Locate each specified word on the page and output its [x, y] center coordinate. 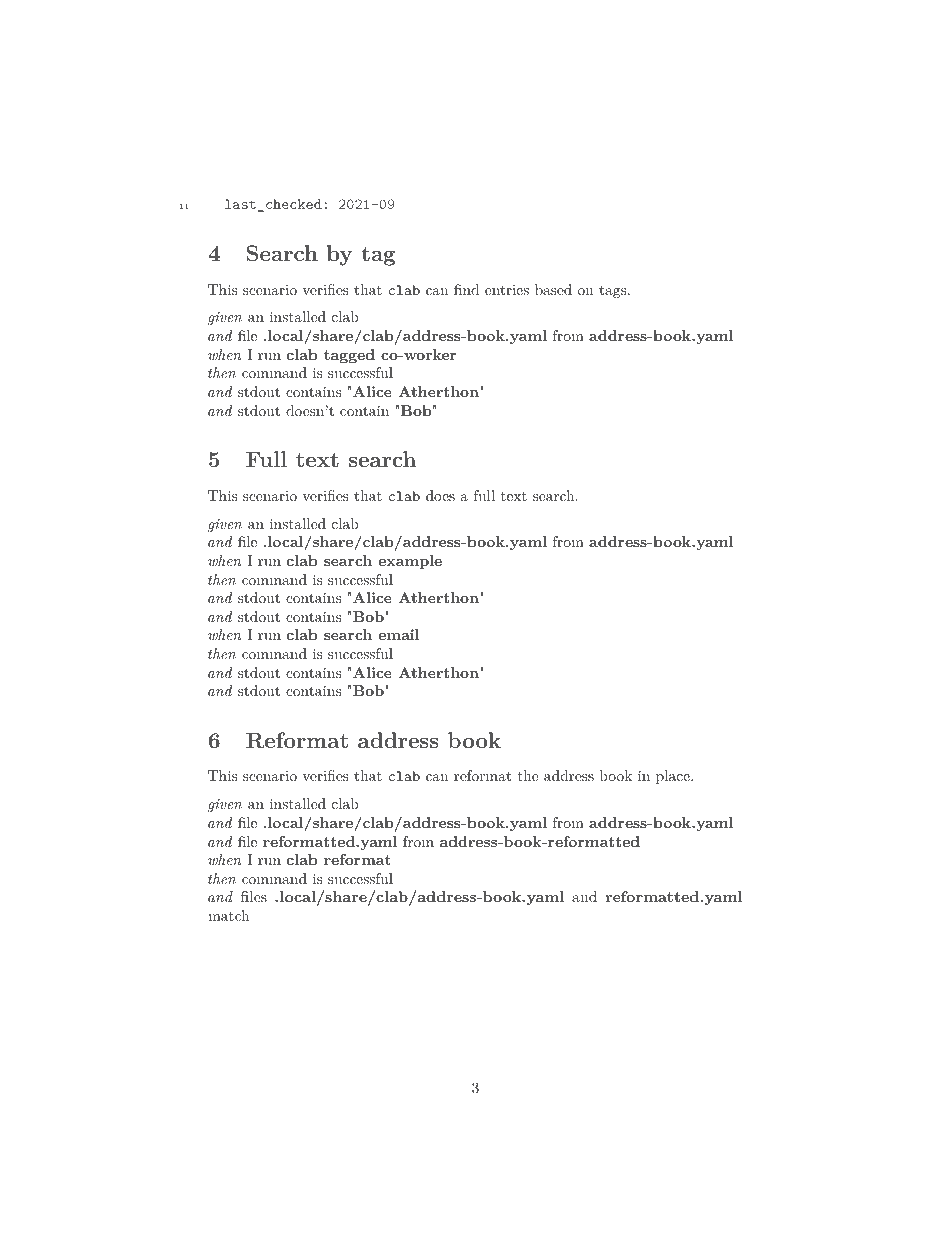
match [228, 915]
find [466, 289]
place [674, 777]
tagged [349, 356]
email [399, 634]
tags [614, 291]
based [553, 289]
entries [507, 290]
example [410, 562]
